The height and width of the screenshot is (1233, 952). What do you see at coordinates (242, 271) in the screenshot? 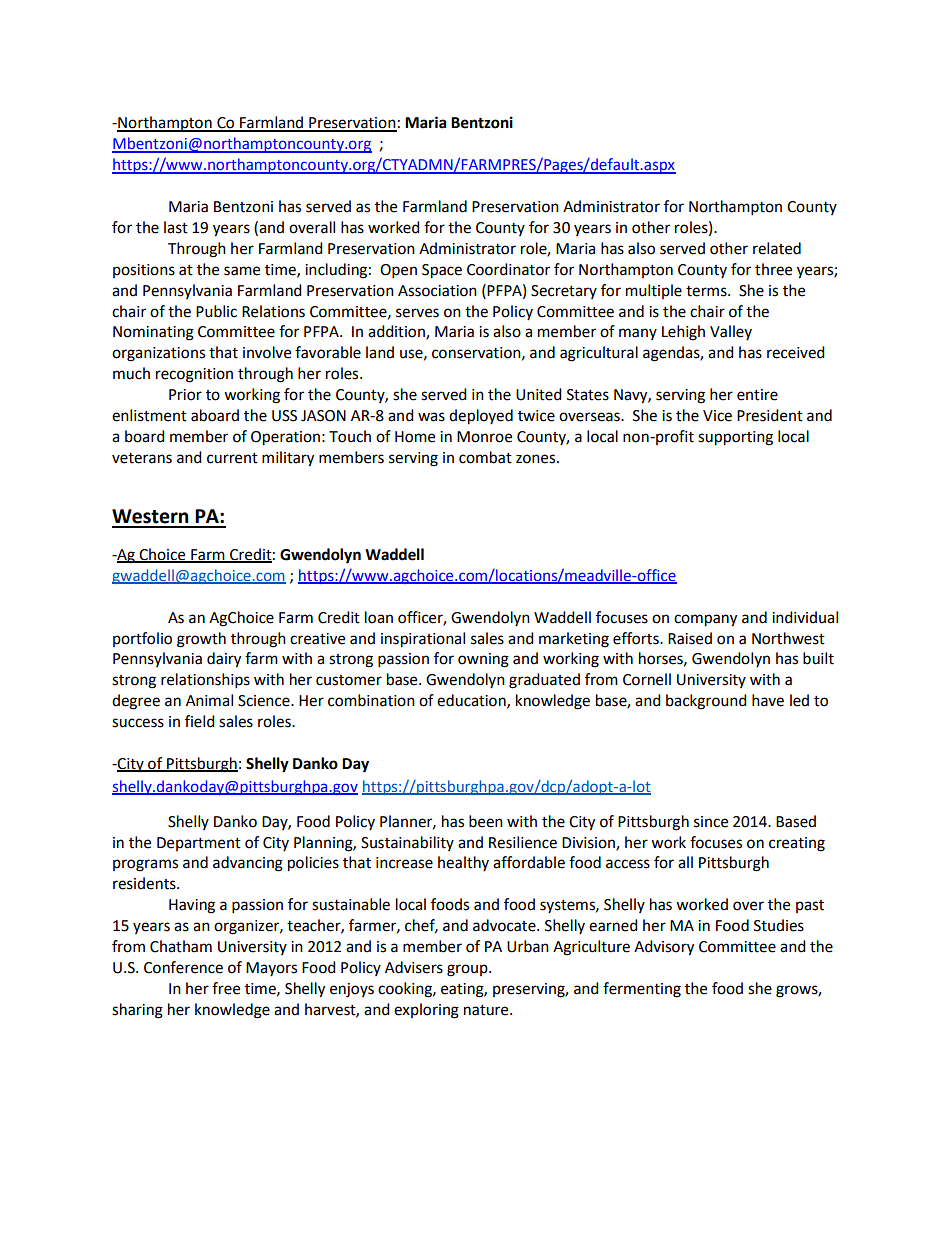
I see `same` at bounding box center [242, 271].
